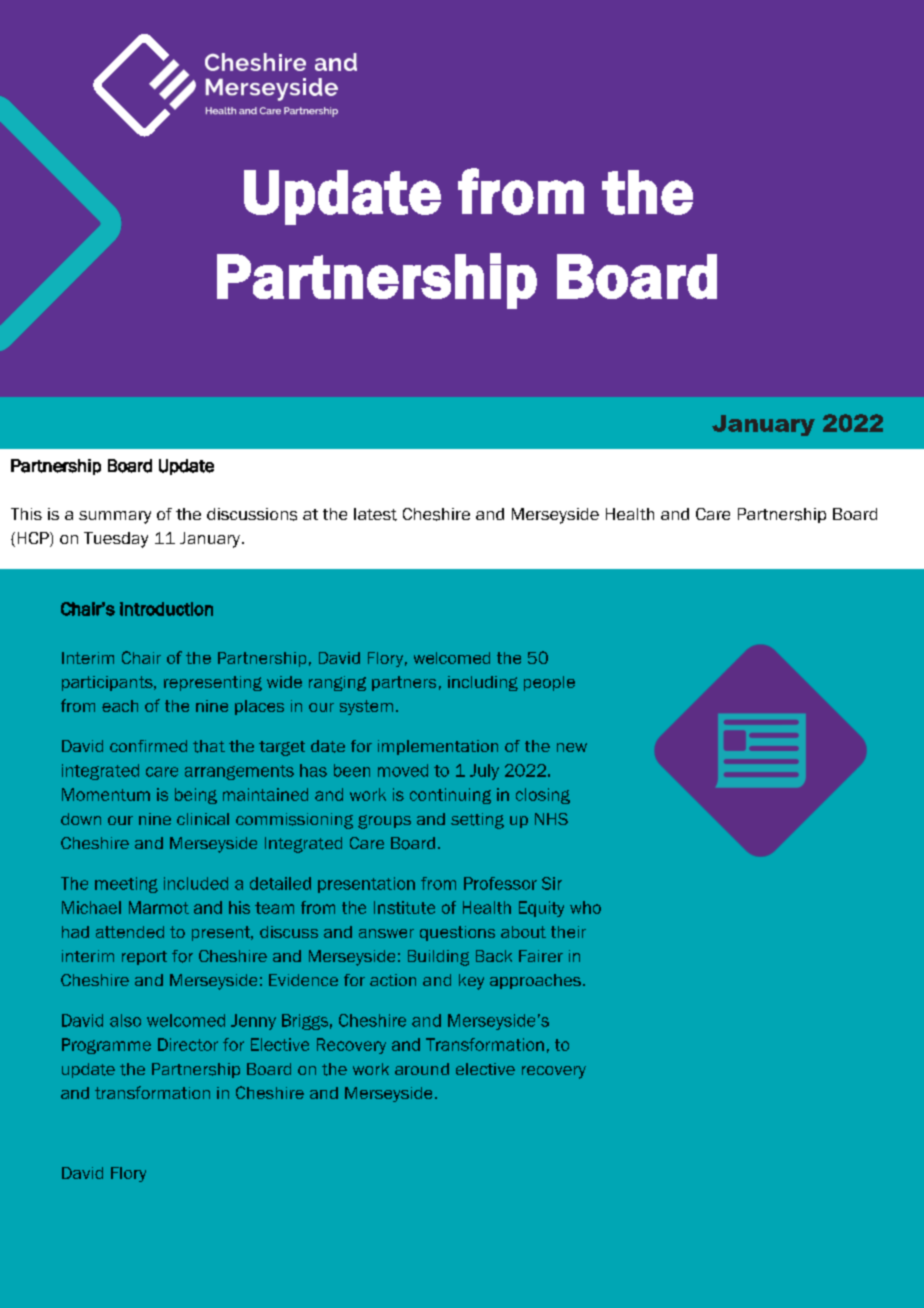 The image size is (924, 1308). Describe the element at coordinates (253, 1022) in the document. I see `Jenny` at that location.
